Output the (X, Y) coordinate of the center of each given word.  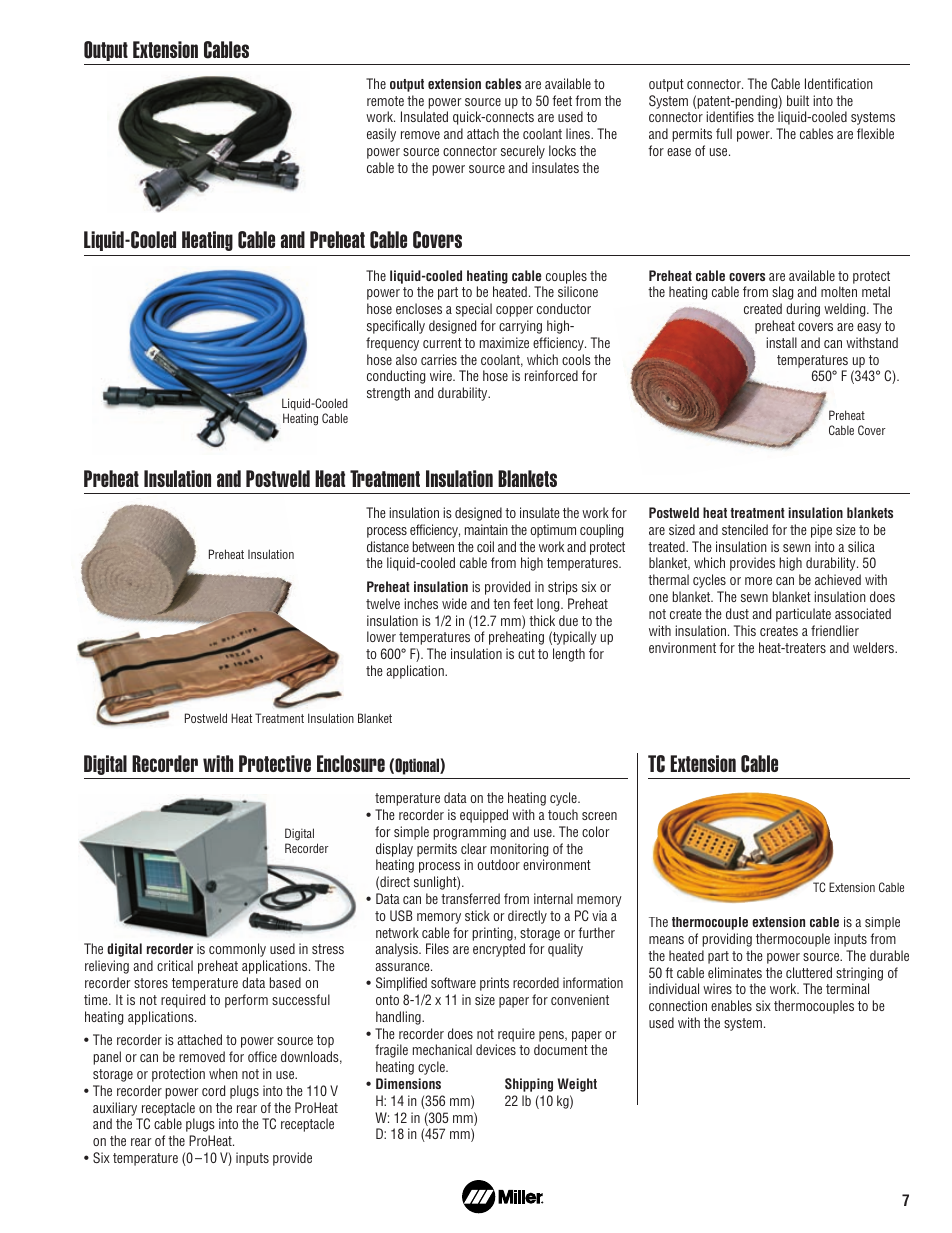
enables (731, 1005)
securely (523, 152)
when (223, 1073)
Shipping (529, 1085)
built (798, 100)
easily (381, 135)
